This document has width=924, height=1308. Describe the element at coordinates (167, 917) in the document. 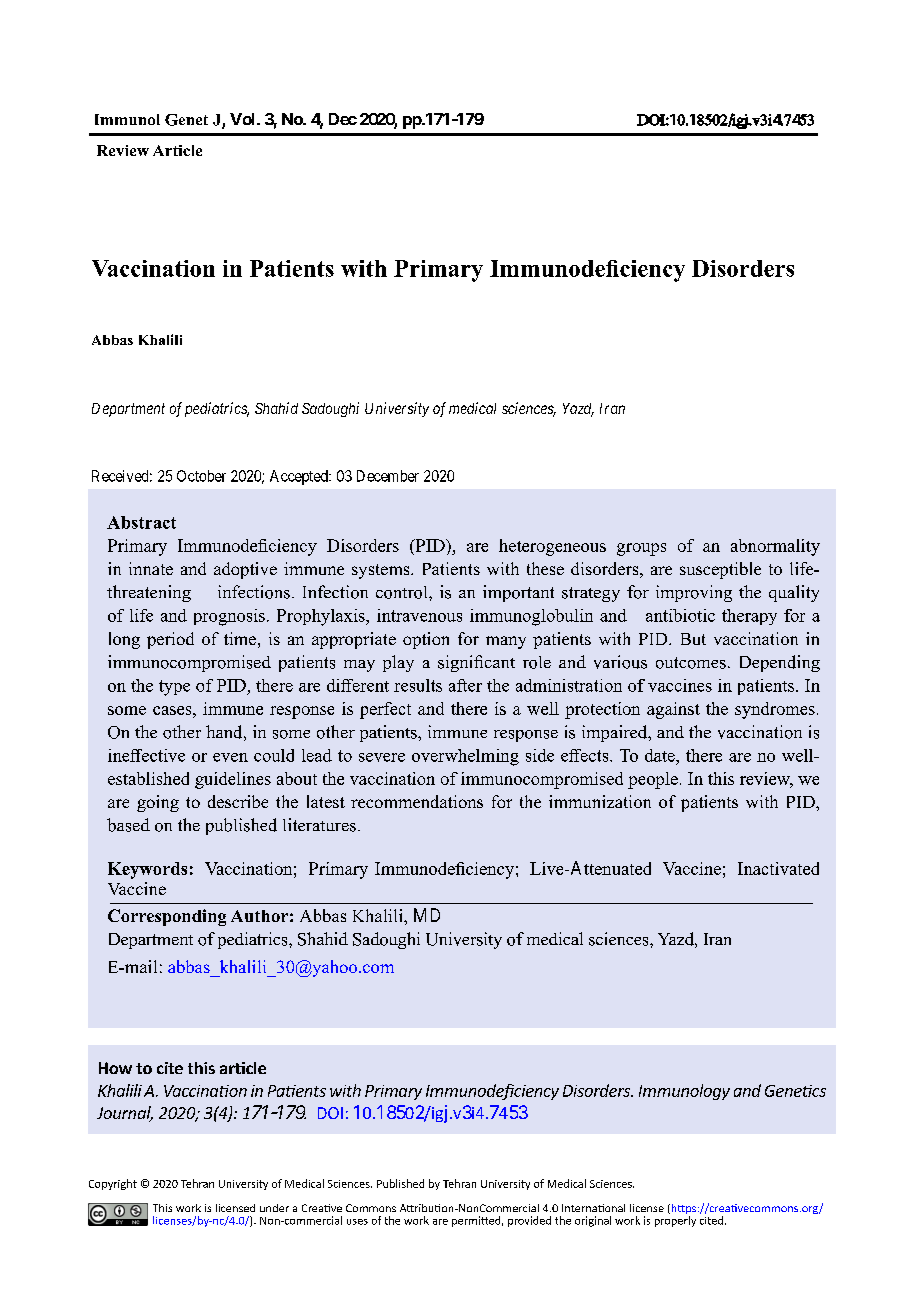

I see `Corresponding` at that location.
